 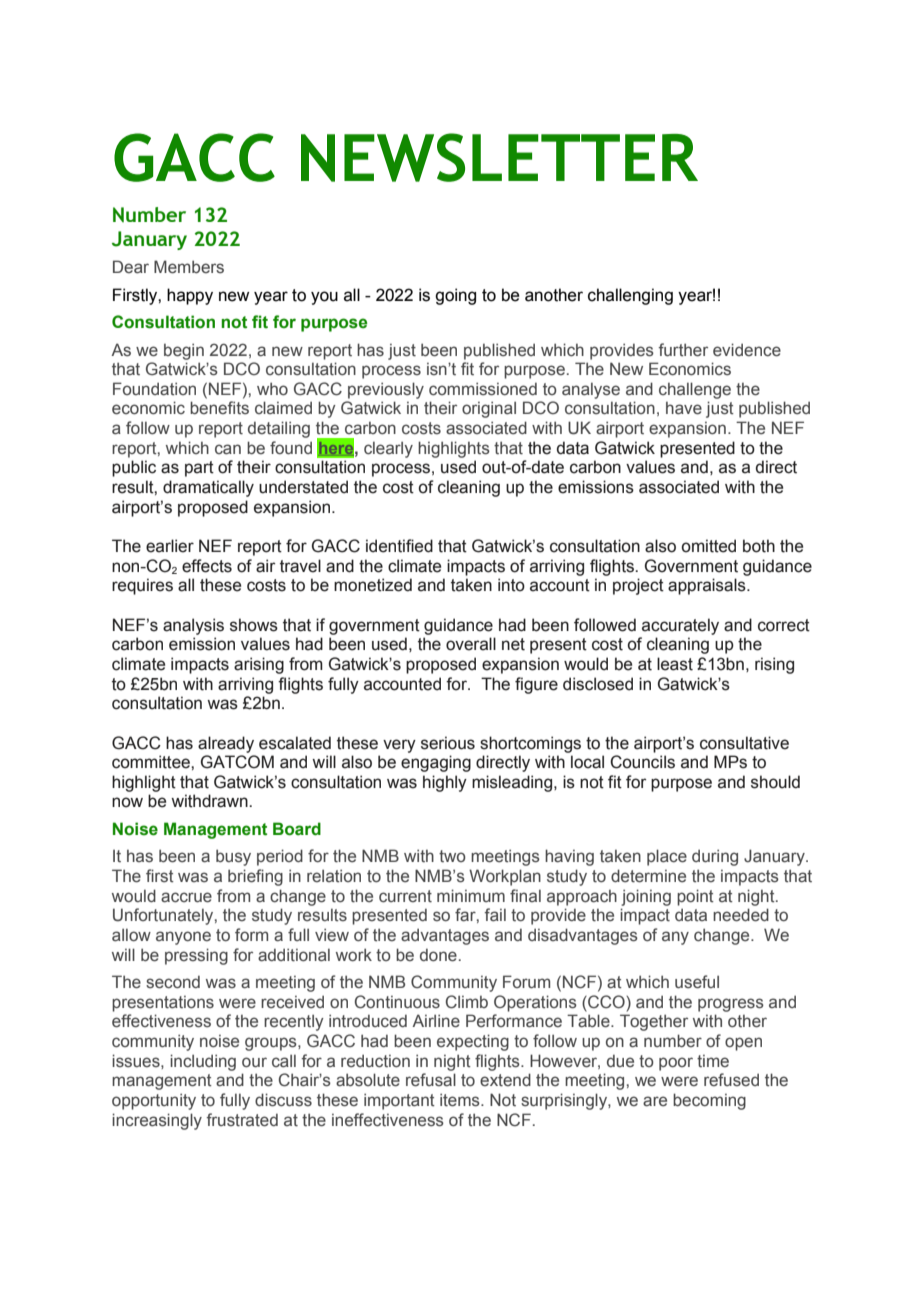 I want to click on challenging, so click(x=630, y=296).
